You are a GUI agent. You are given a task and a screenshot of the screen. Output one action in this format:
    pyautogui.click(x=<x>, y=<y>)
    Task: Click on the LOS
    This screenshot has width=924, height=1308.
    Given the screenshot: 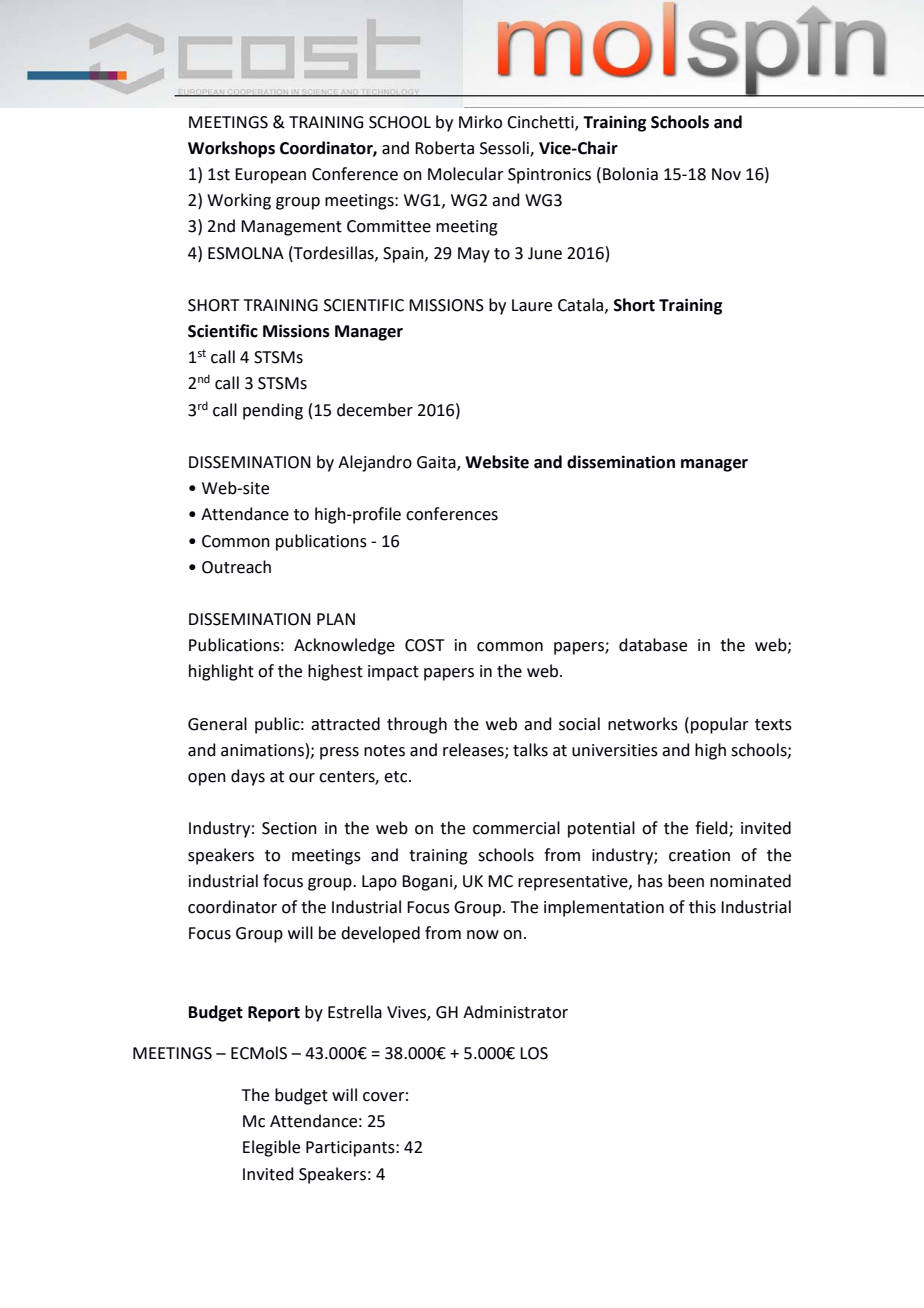 What is the action you would take?
    pyautogui.click(x=534, y=1053)
